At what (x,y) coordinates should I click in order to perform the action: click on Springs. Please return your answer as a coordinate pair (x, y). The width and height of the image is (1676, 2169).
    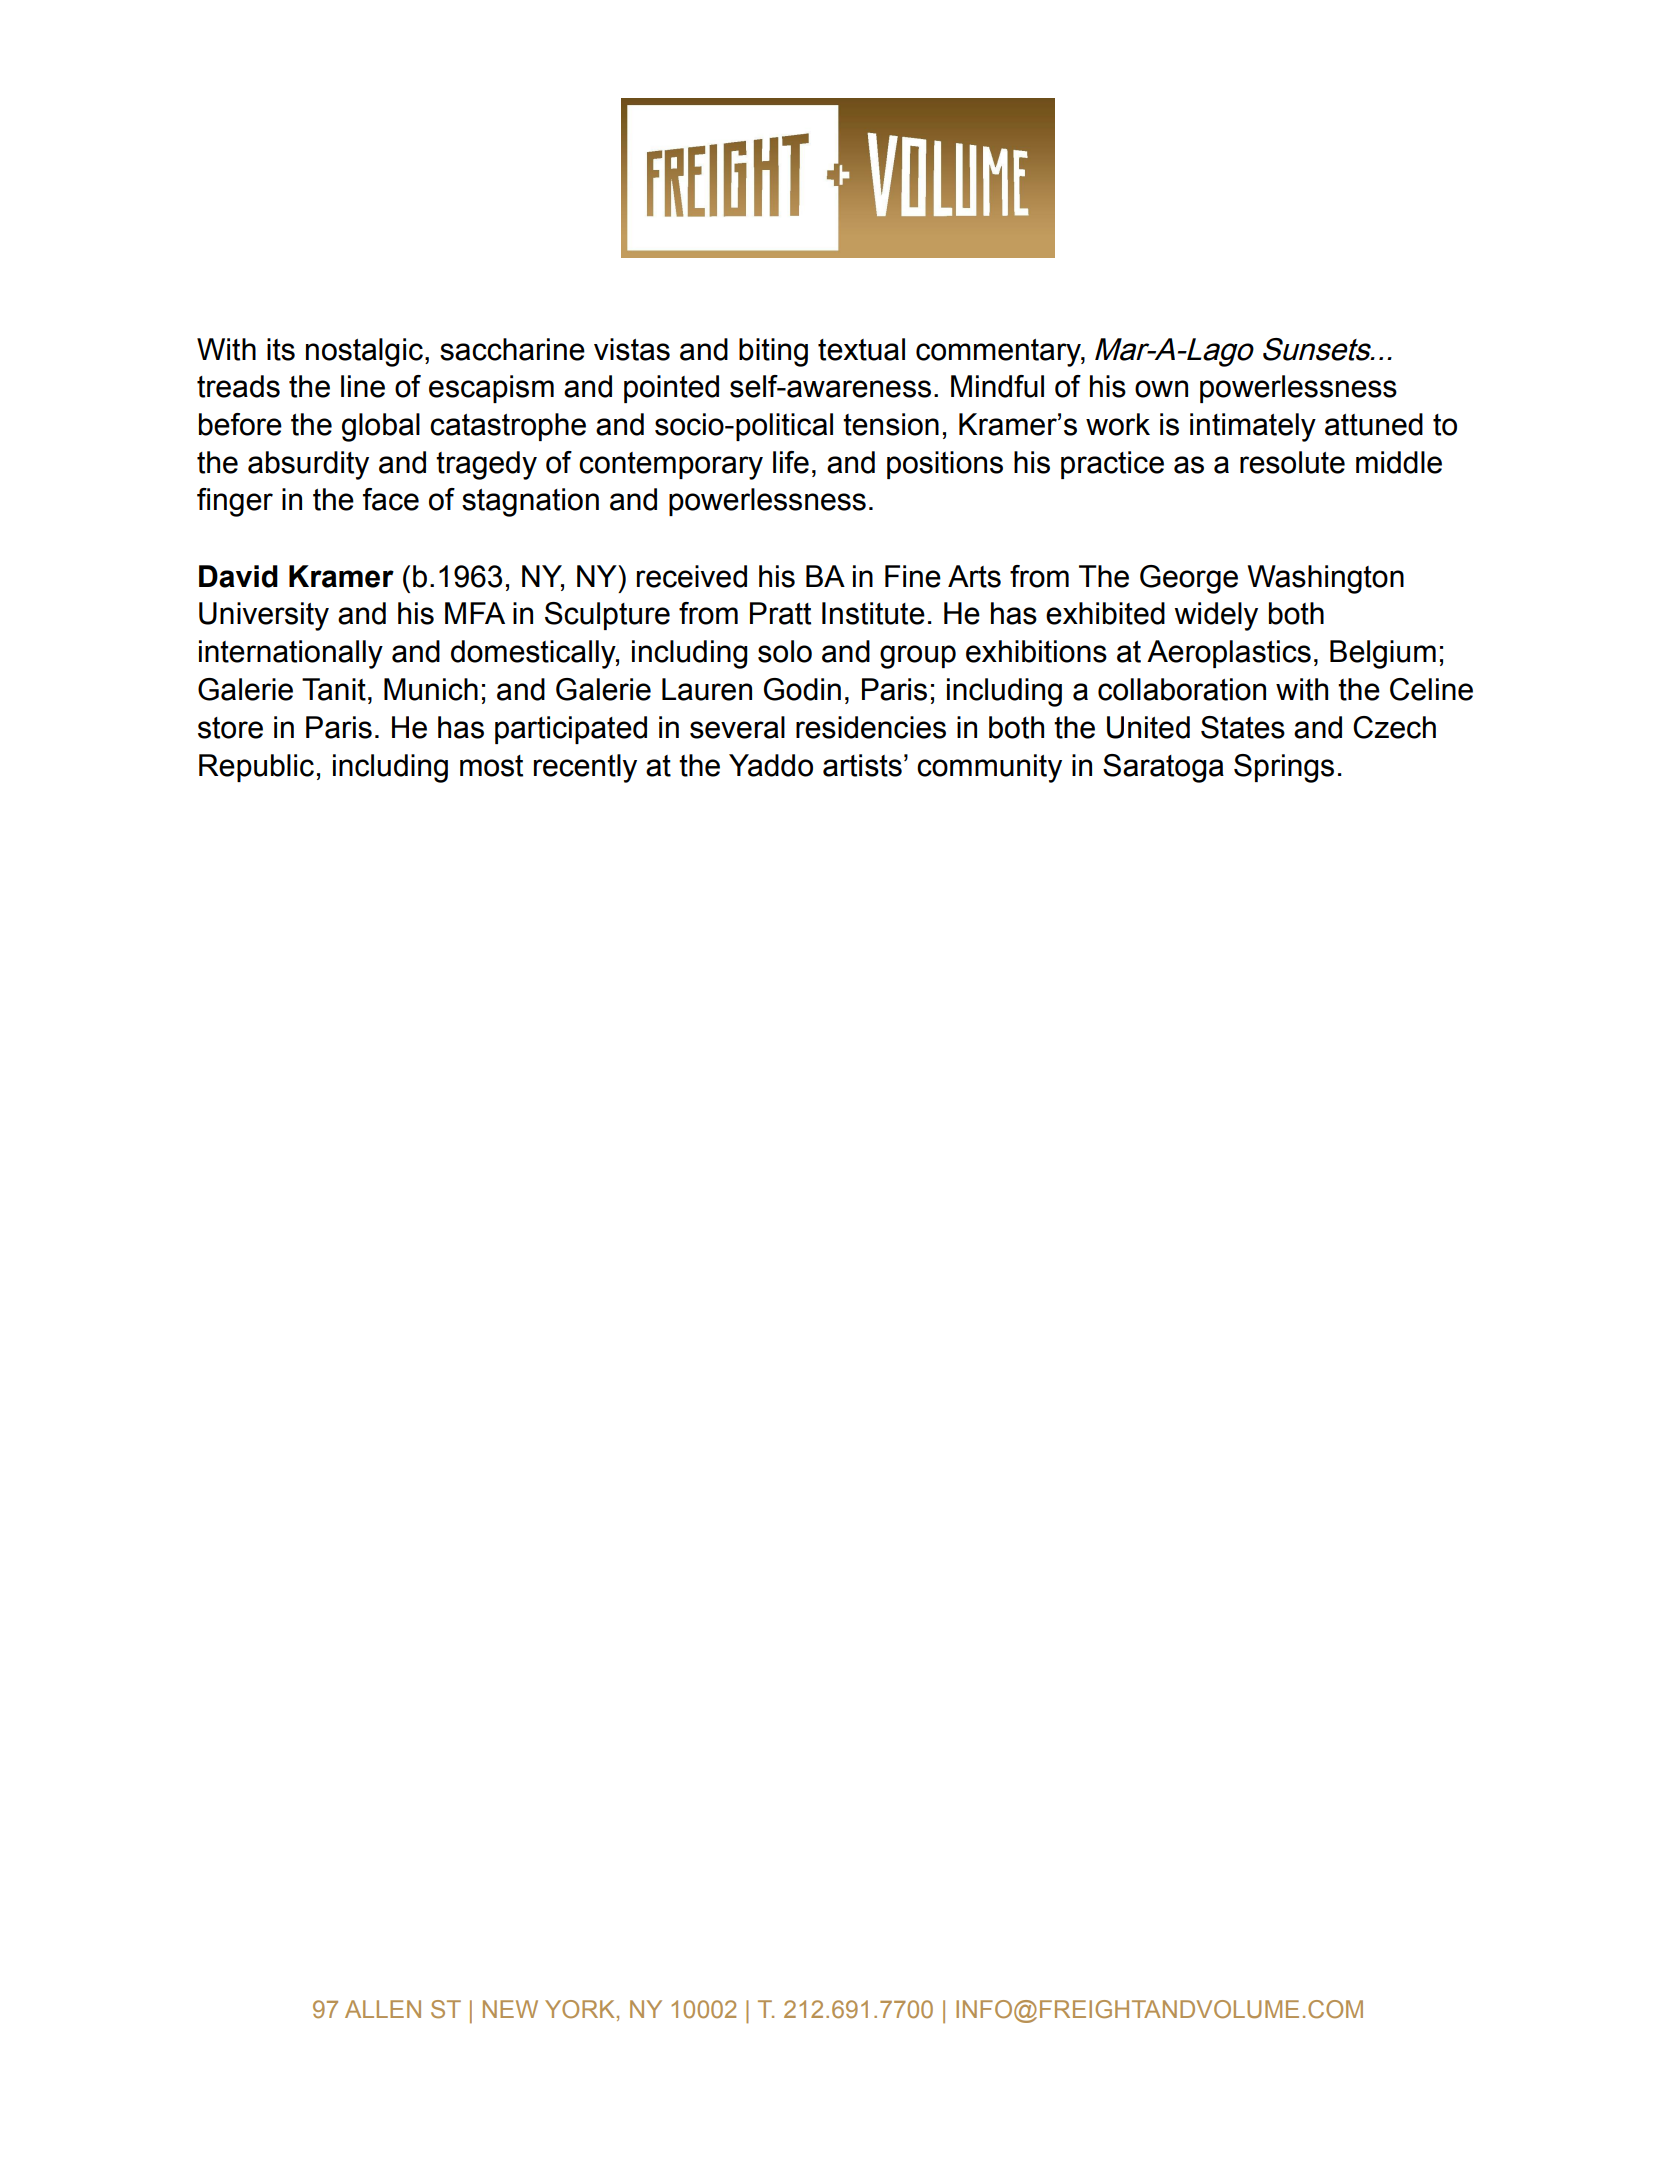
    Looking at the image, I should click on (1284, 768).
